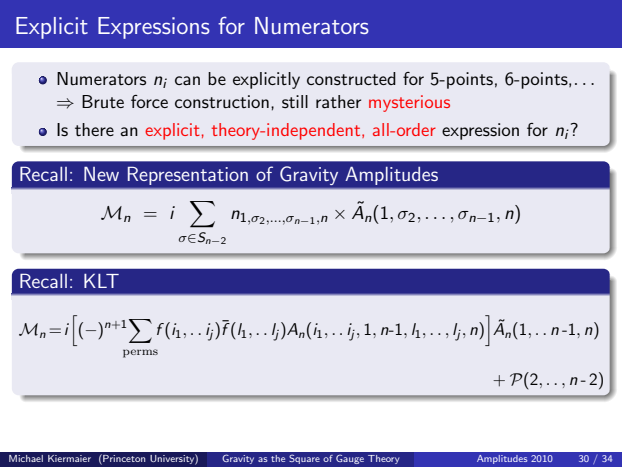 This screenshot has width=622, height=467. Describe the element at coordinates (26, 458) in the screenshot. I see `Michael` at that location.
